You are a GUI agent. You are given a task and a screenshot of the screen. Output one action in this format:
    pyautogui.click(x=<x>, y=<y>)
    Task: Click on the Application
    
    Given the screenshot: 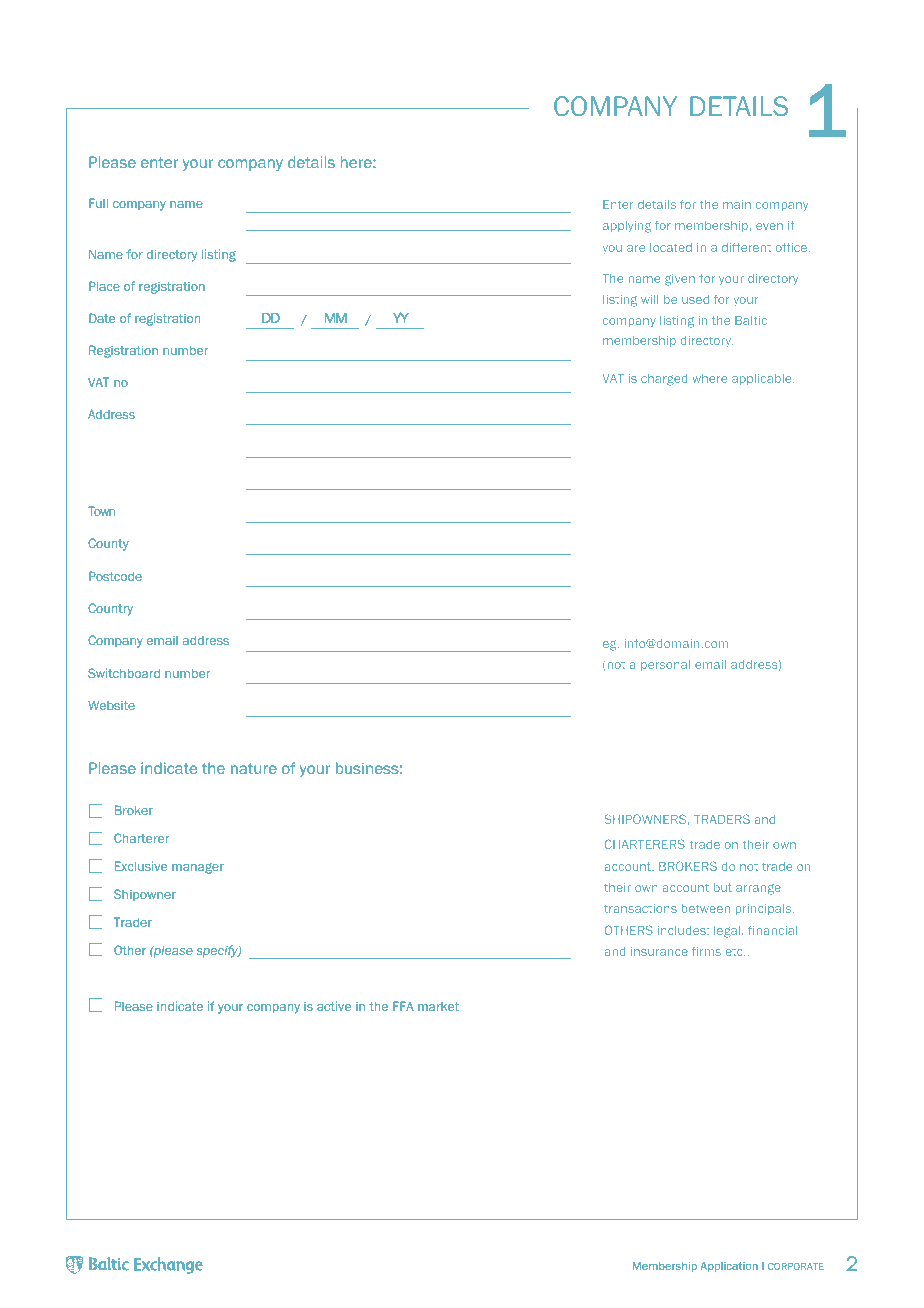 What is the action you would take?
    pyautogui.click(x=729, y=1267)
